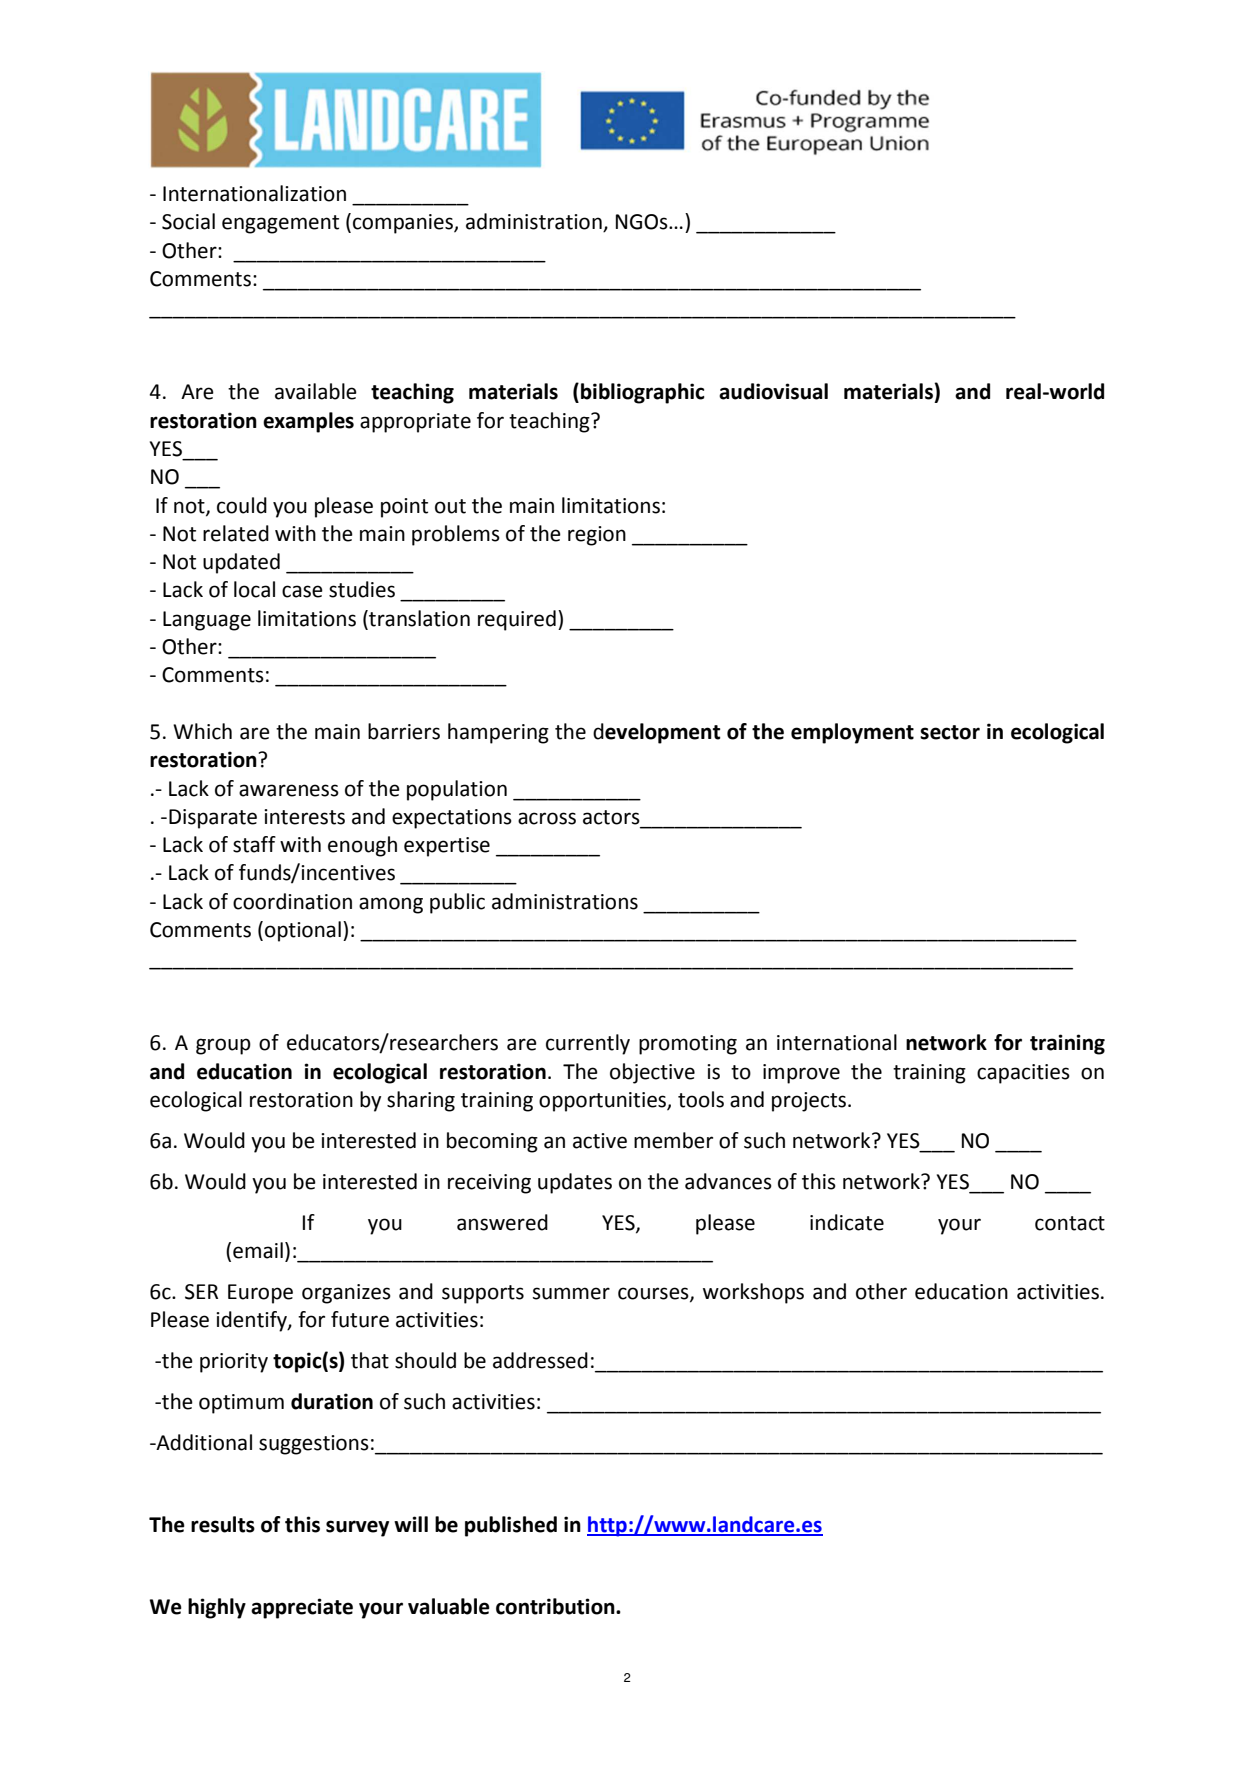 This page has width=1254, height=1775. I want to click on contact, so click(1070, 1223).
